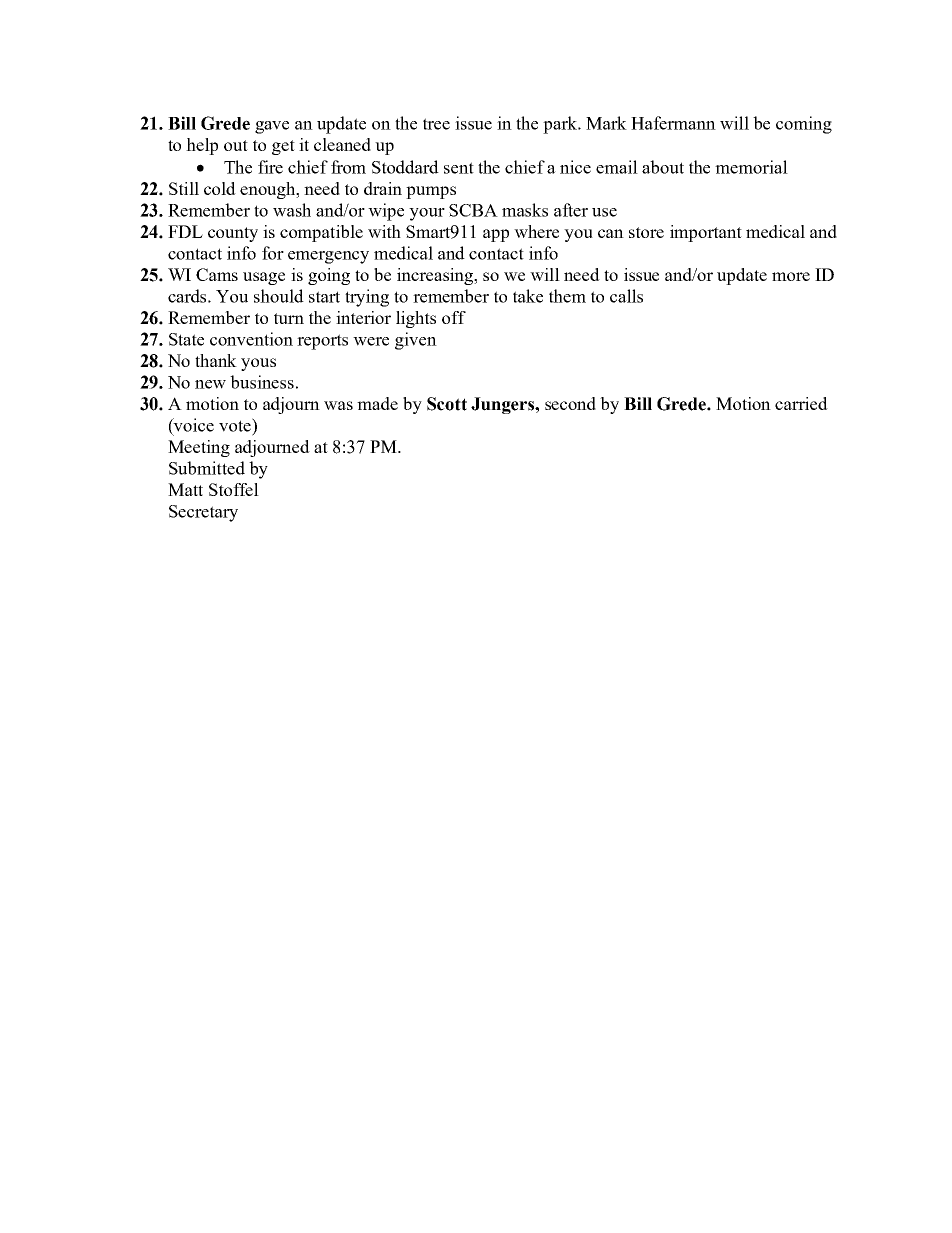  Describe the element at coordinates (203, 513) in the screenshot. I see `Secretary` at that location.
